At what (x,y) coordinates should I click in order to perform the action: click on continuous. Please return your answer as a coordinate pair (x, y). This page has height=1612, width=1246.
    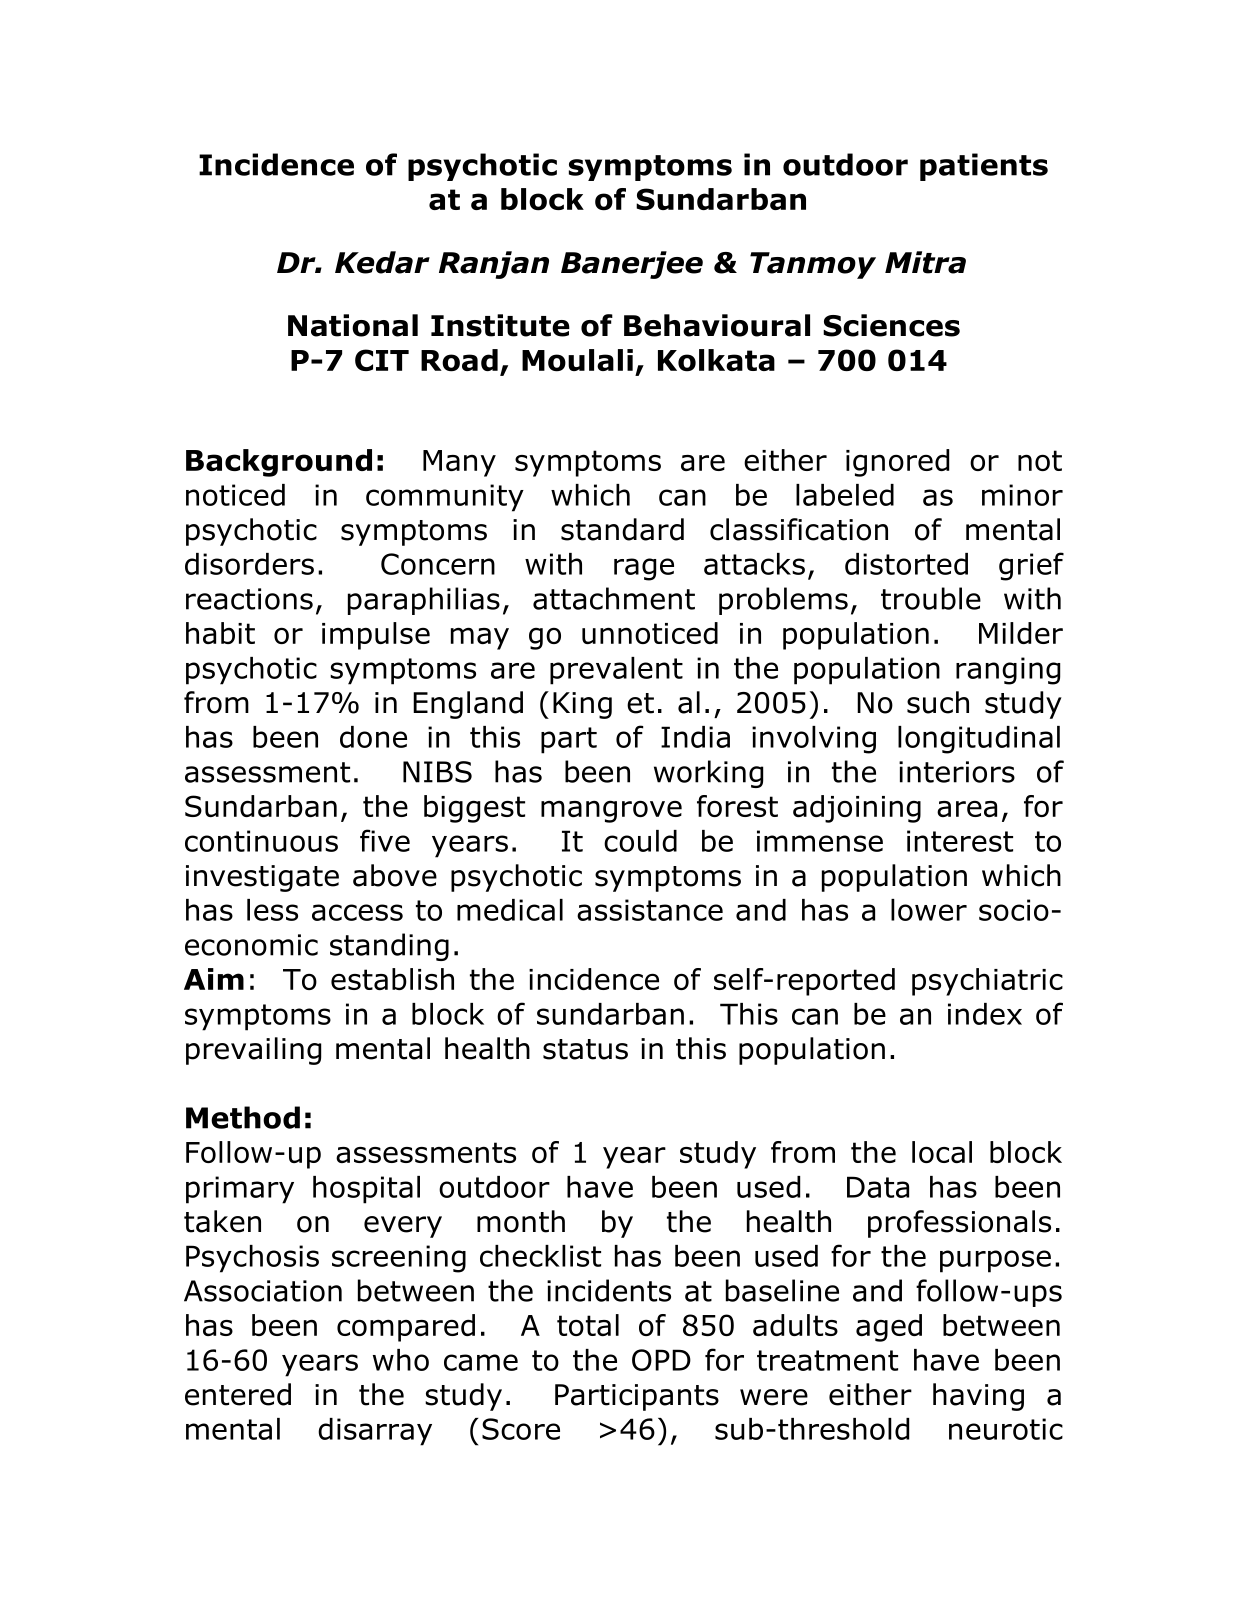
    Looking at the image, I should click on (261, 841).
